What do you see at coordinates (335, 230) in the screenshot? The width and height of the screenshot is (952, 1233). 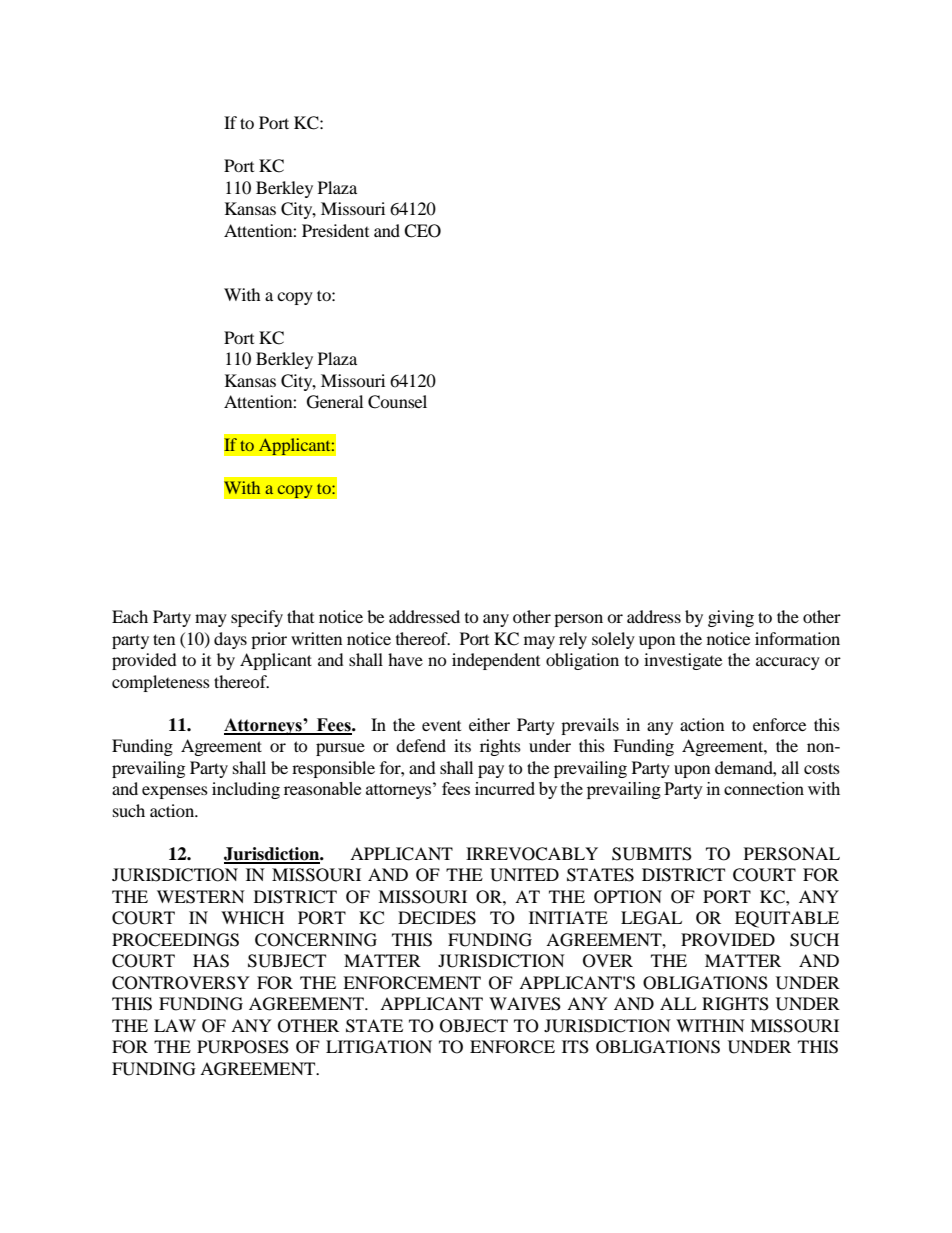 I see `President` at bounding box center [335, 230].
